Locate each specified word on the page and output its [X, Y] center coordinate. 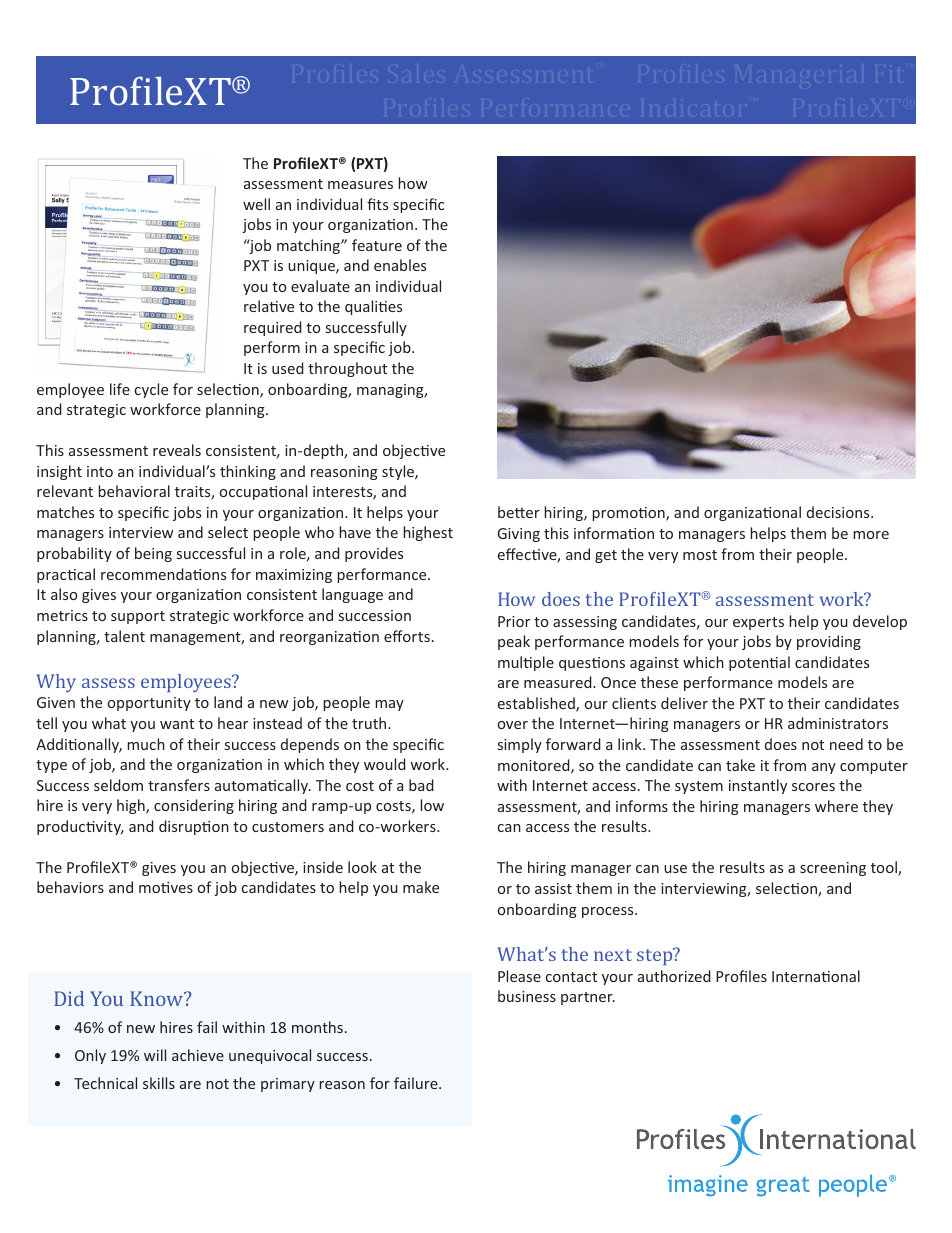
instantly [758, 786]
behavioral [134, 491]
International [816, 976]
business [527, 996]
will [155, 1055]
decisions [839, 512]
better [519, 512]
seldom [118, 785]
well [256, 204]
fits [377, 204]
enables [400, 265]
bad [421, 785]
